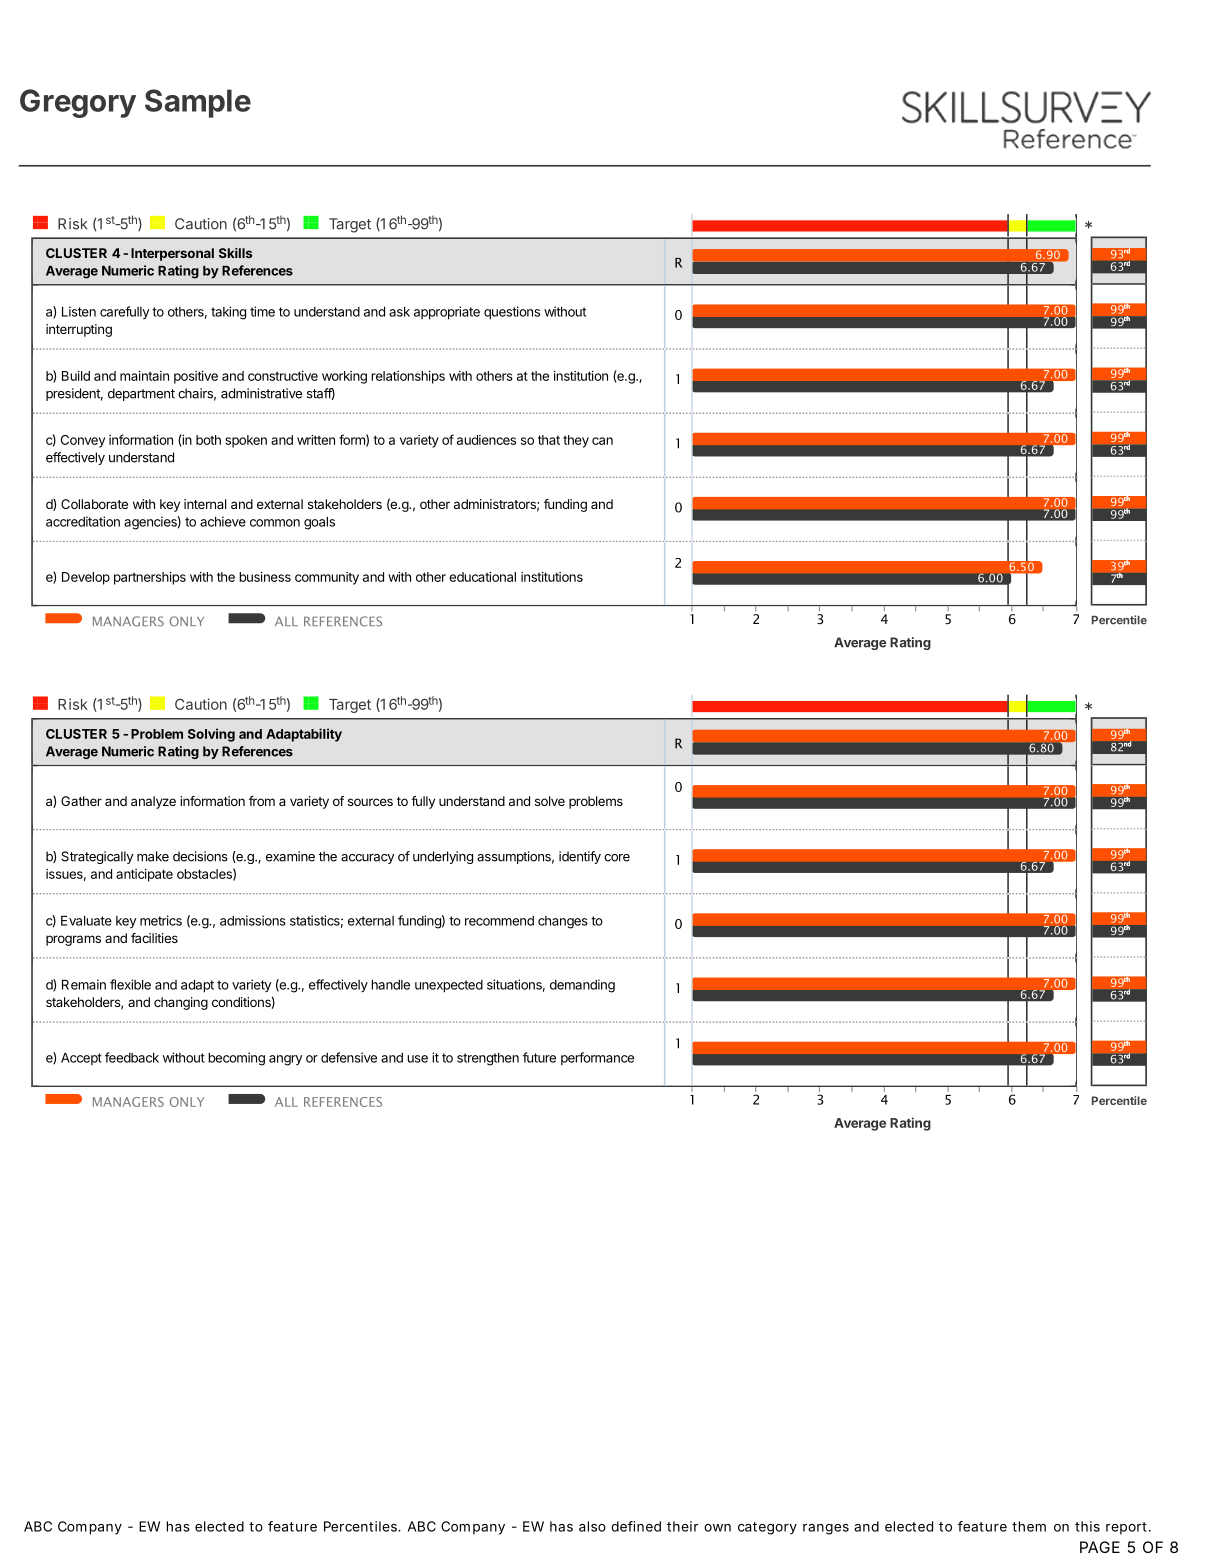 This screenshot has width=1210, height=1566. I want to click on questions, so click(512, 312).
